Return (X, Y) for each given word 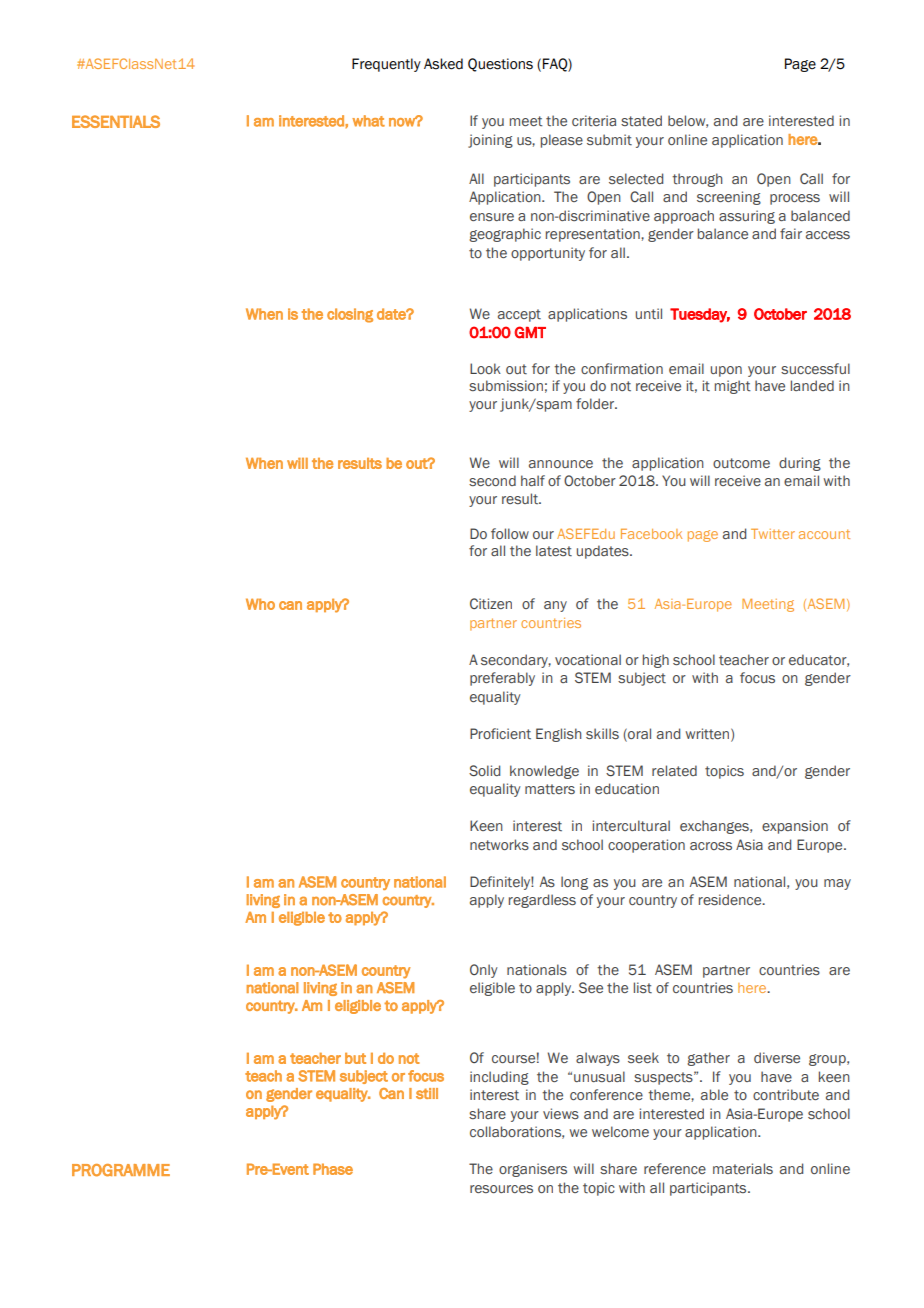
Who (260, 604)
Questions (500, 65)
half (533, 480)
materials (743, 1168)
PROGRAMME (121, 1170)
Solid (484, 770)
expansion (795, 827)
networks (499, 845)
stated (641, 121)
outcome (741, 463)
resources (501, 1189)
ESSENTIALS (116, 121)
